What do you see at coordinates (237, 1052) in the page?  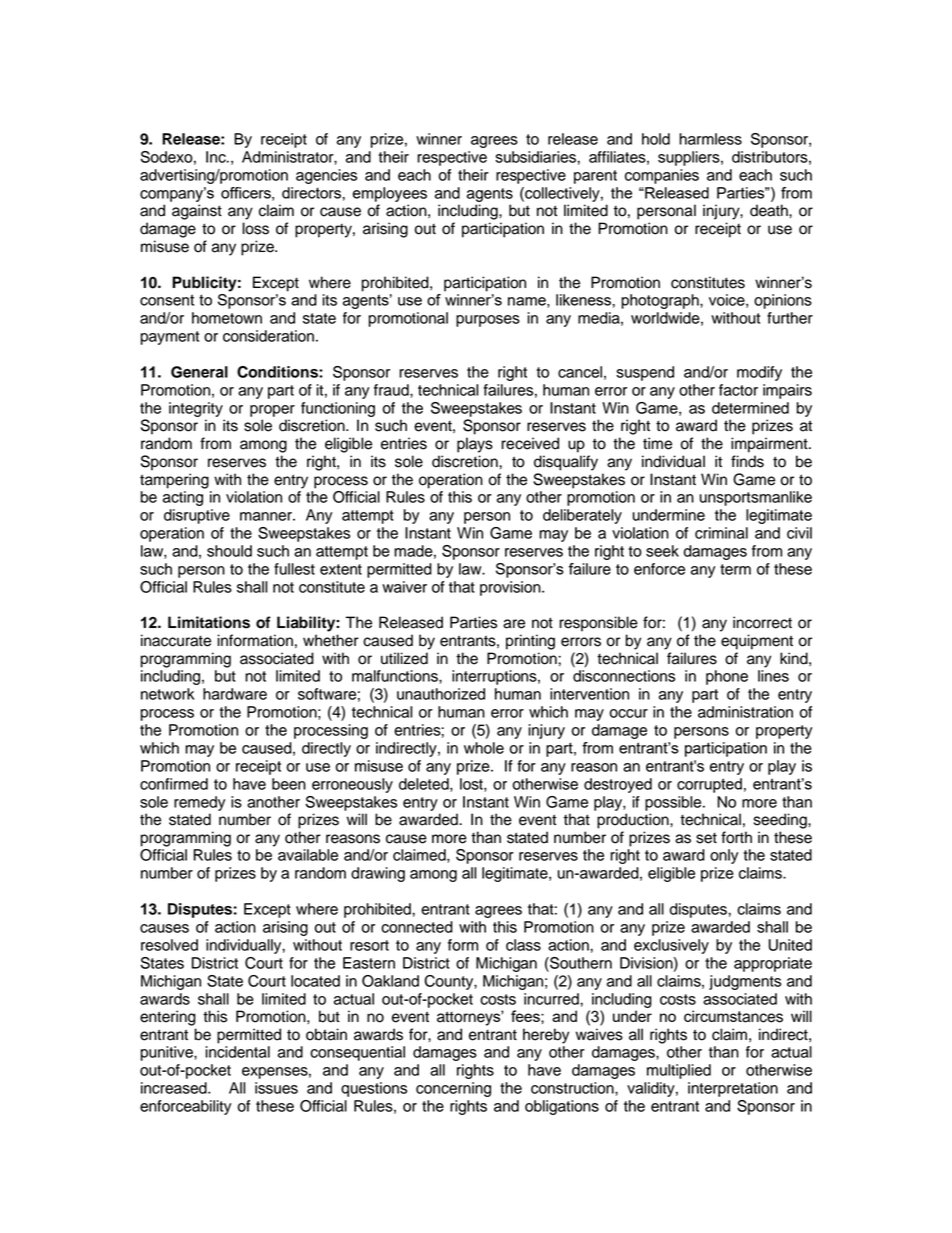 I see `incidental` at bounding box center [237, 1052].
